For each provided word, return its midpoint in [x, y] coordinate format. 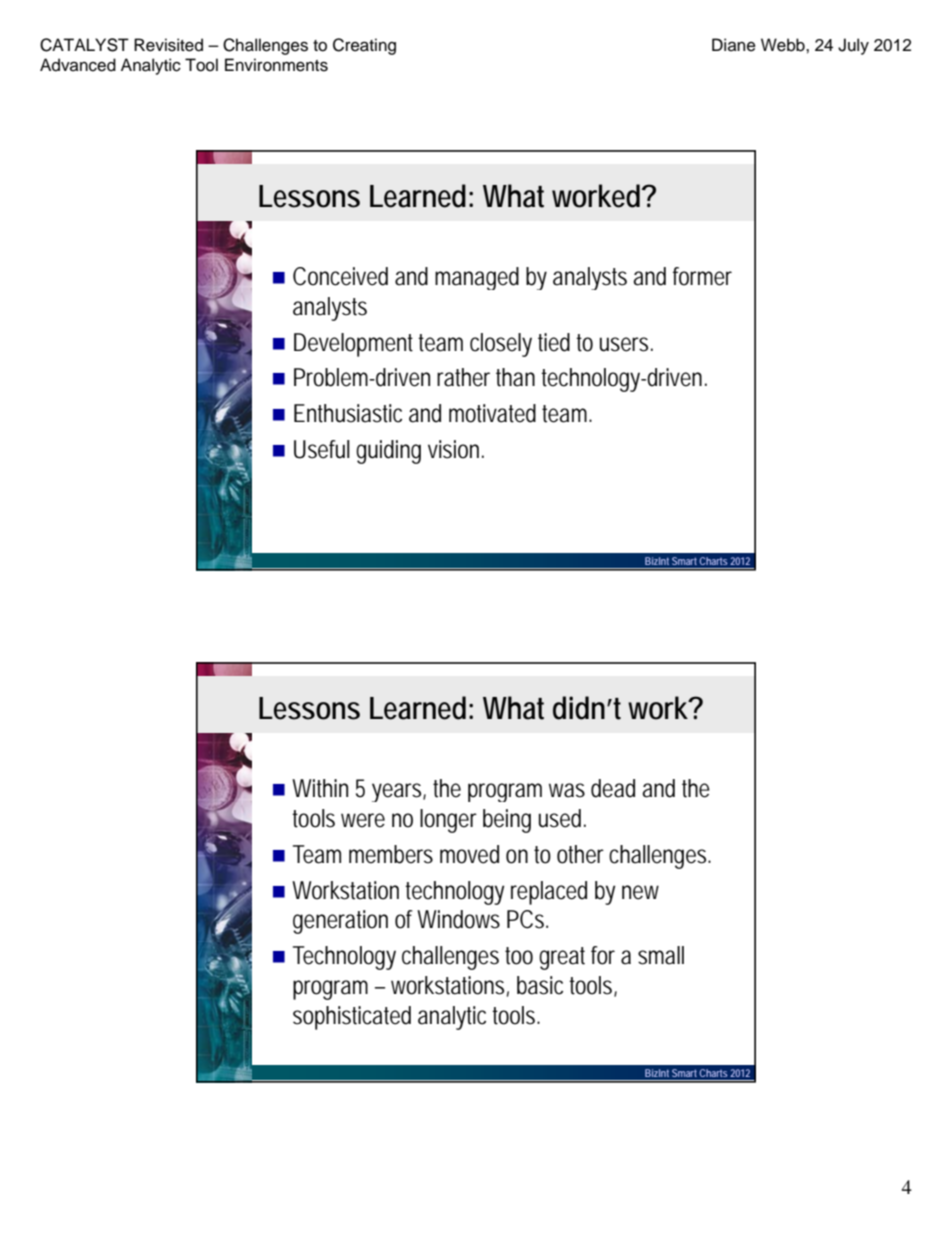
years [398, 792]
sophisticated [352, 1018]
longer [448, 821]
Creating [364, 46]
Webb [784, 45]
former [702, 276]
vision [453, 449]
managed [477, 278]
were [363, 820]
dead [613, 788]
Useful [322, 449]
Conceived [340, 276]
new [640, 892]
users [624, 344]
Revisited [168, 45]
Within [320, 788]
